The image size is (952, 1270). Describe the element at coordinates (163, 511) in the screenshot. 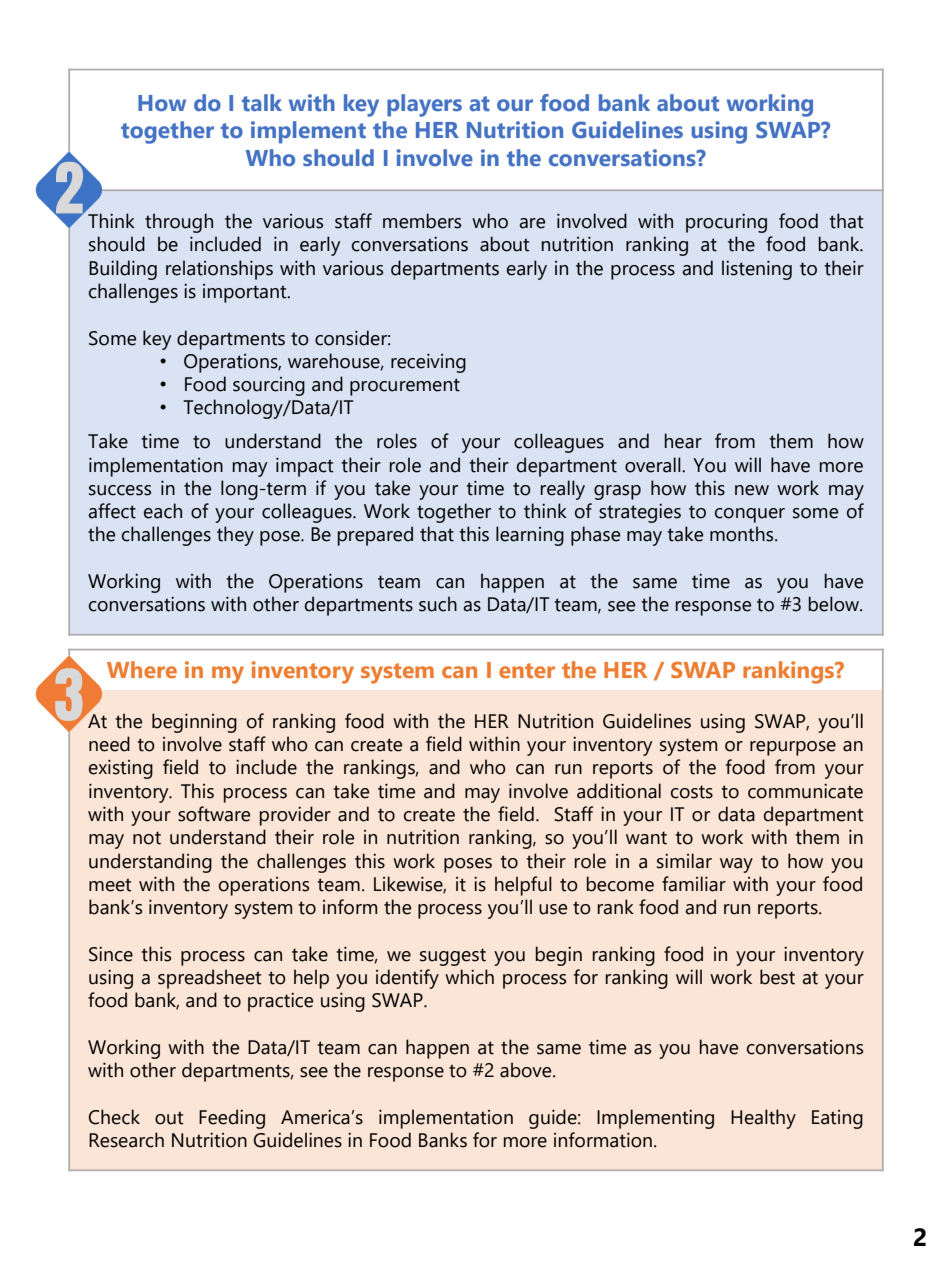

I see `each` at that location.
